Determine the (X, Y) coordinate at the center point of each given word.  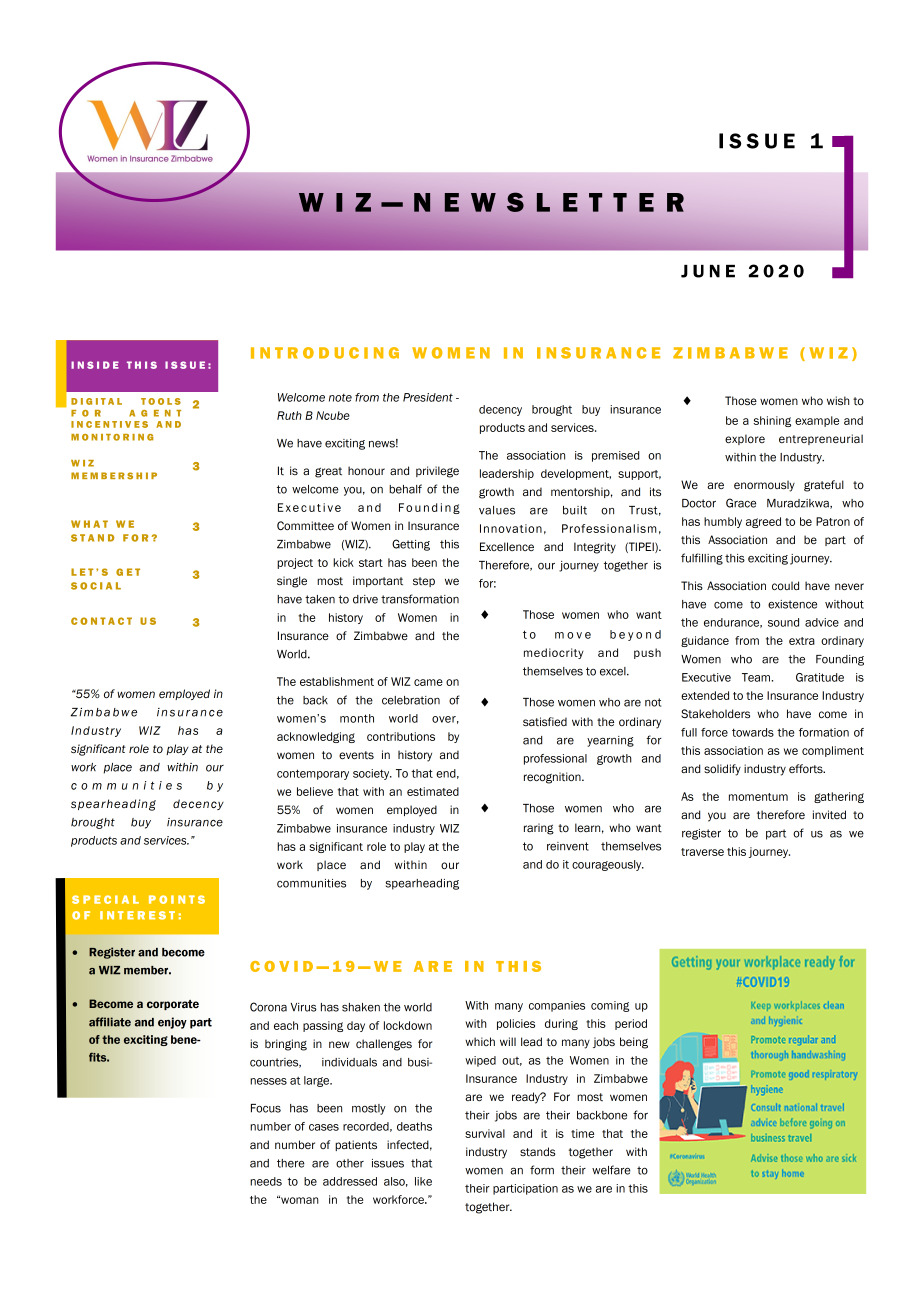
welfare (611, 1170)
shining (772, 421)
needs (266, 1181)
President (428, 397)
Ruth (289, 415)
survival (485, 1133)
